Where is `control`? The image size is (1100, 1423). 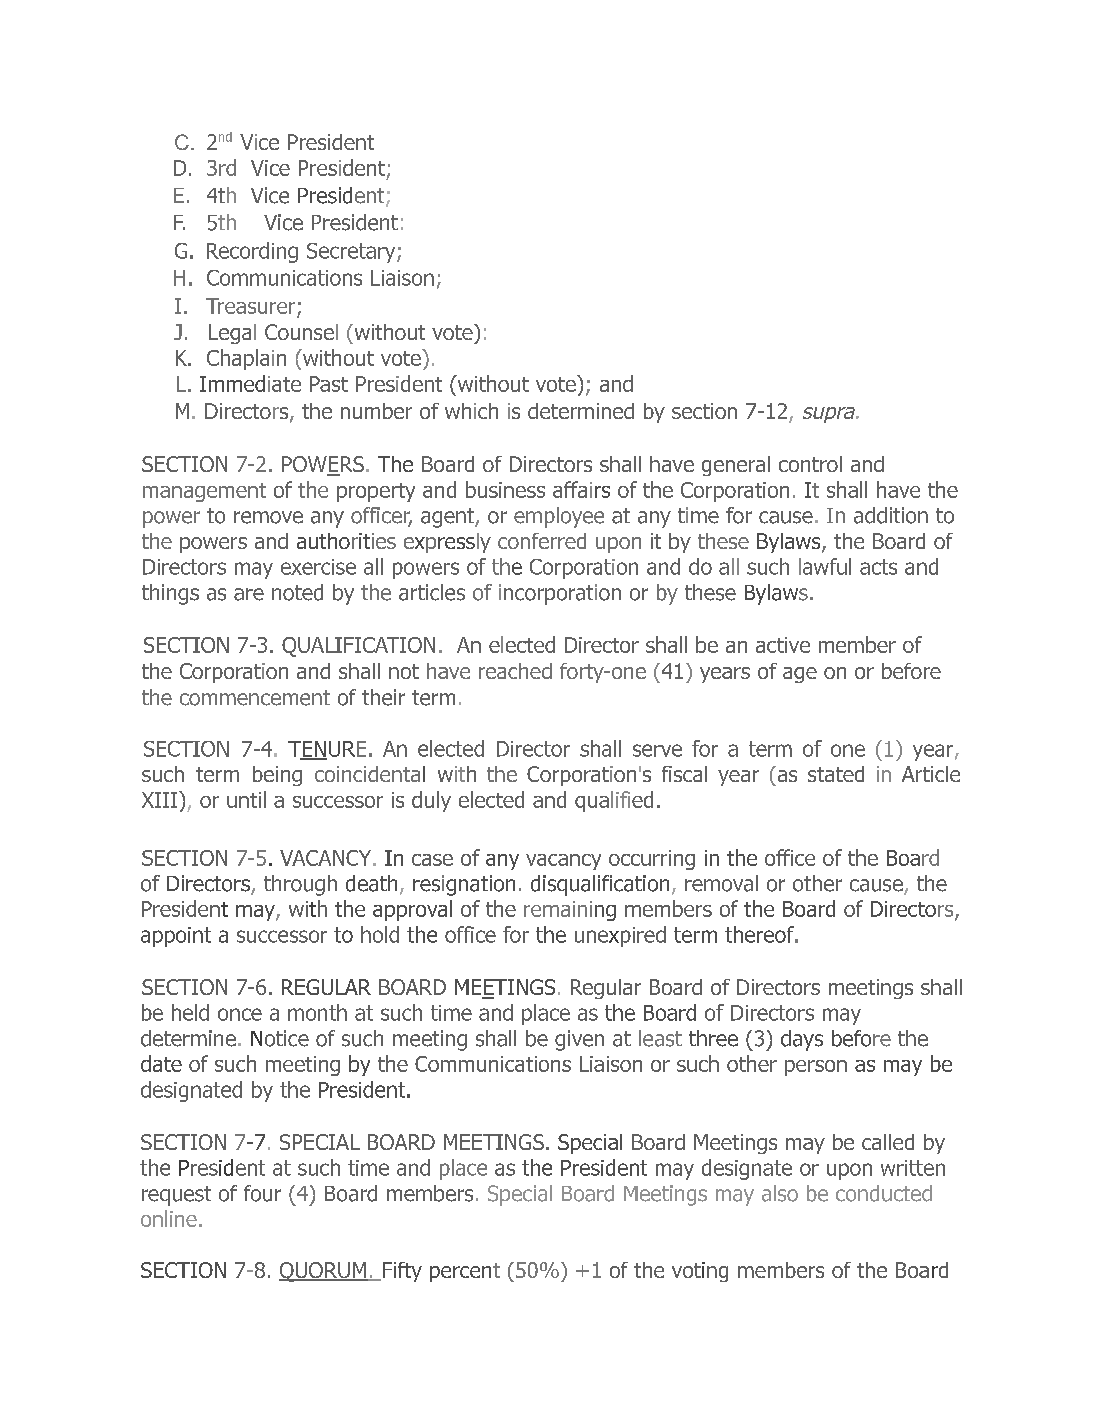 control is located at coordinates (810, 464).
